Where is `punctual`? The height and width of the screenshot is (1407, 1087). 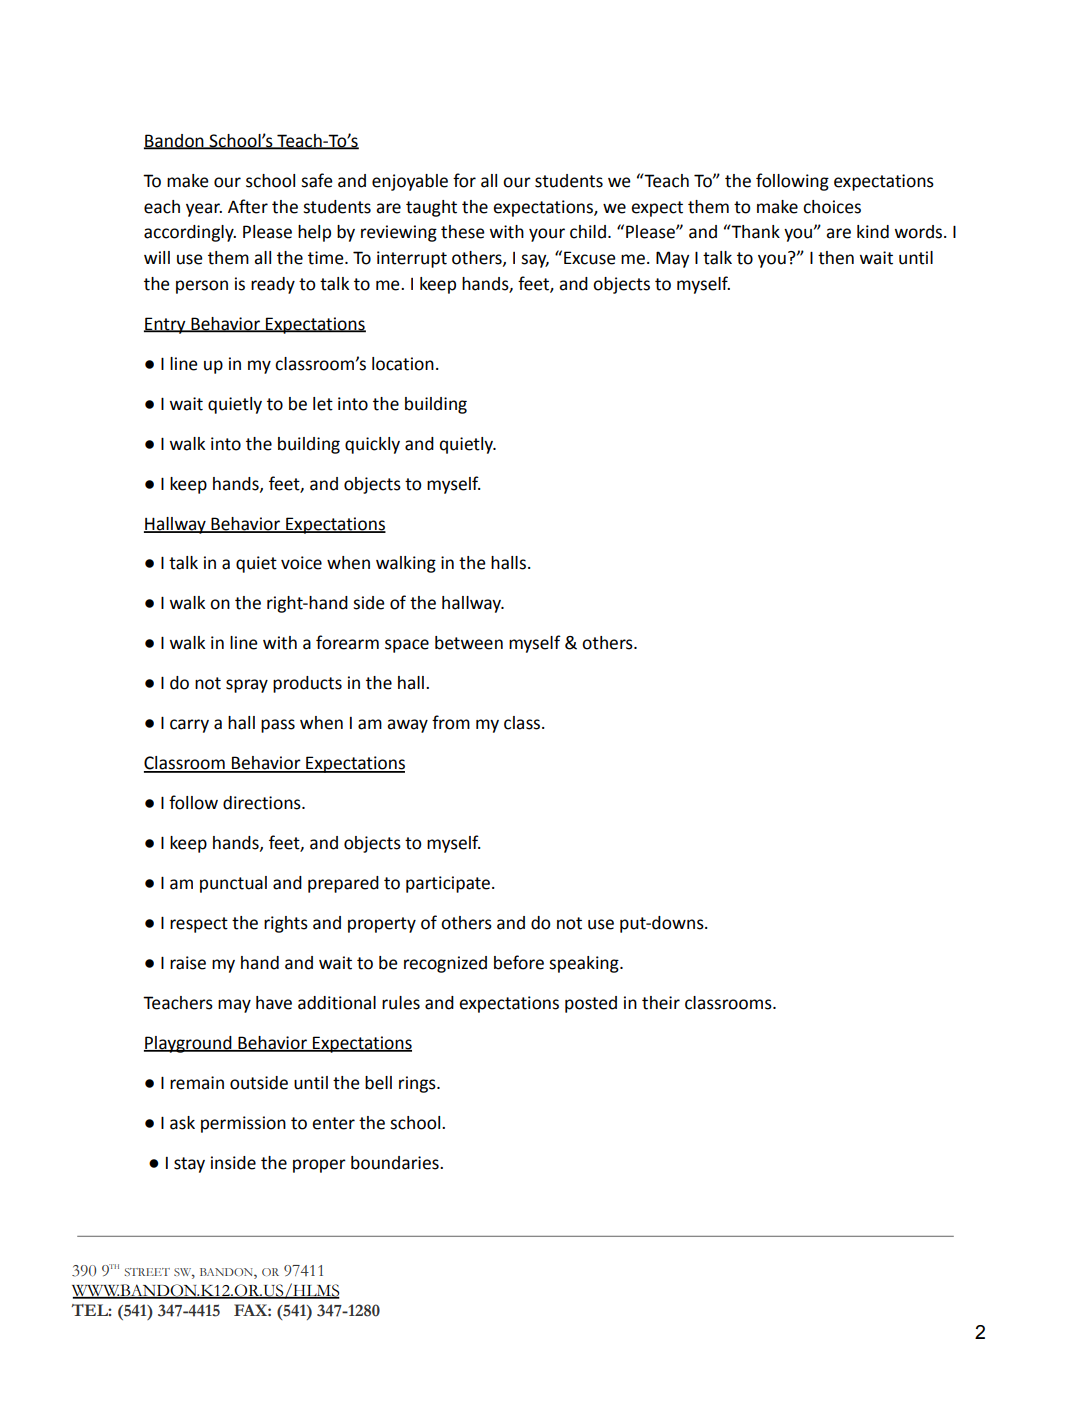
punctual is located at coordinates (233, 884).
